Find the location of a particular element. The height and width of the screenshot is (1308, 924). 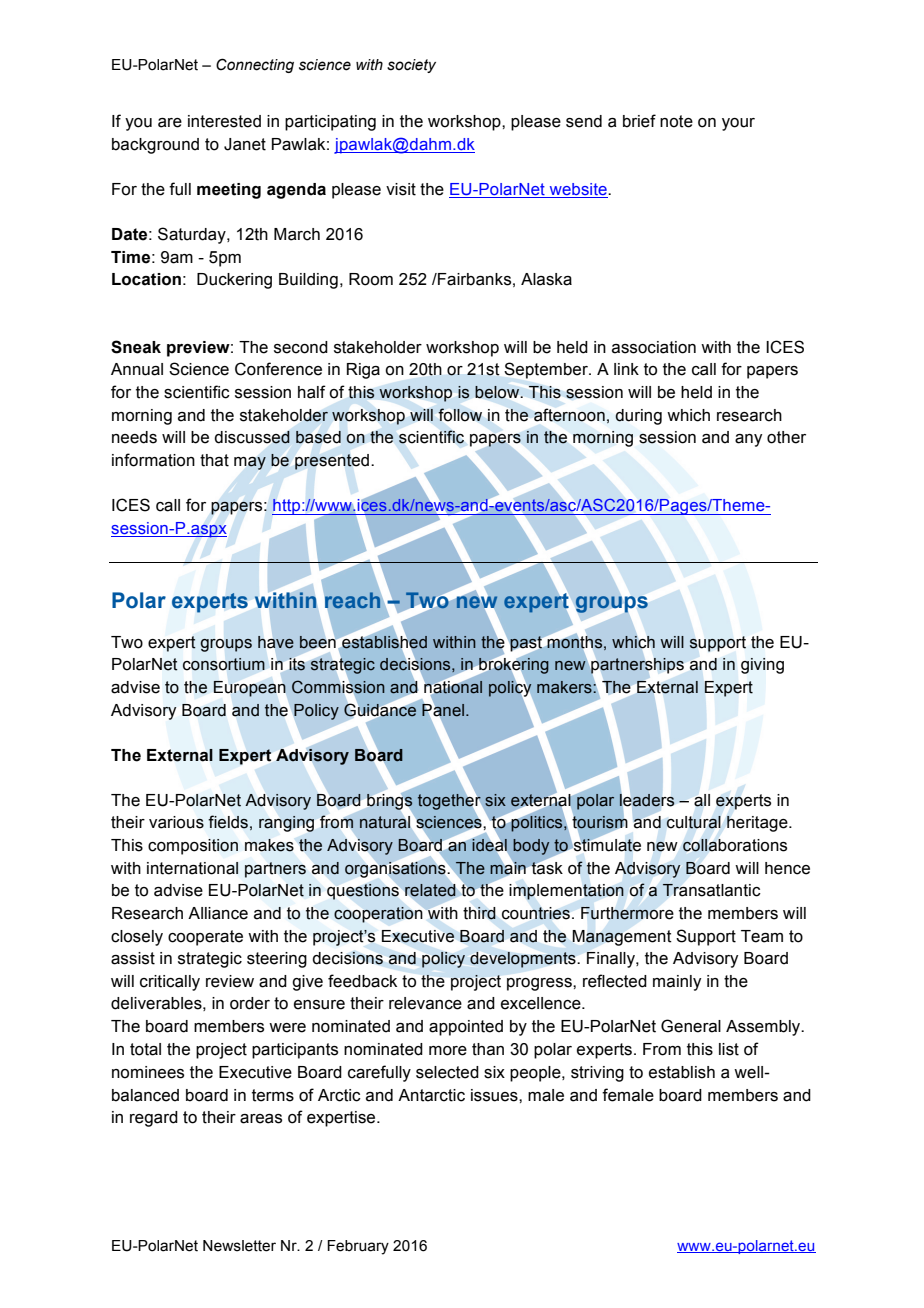

Panel is located at coordinates (444, 709).
